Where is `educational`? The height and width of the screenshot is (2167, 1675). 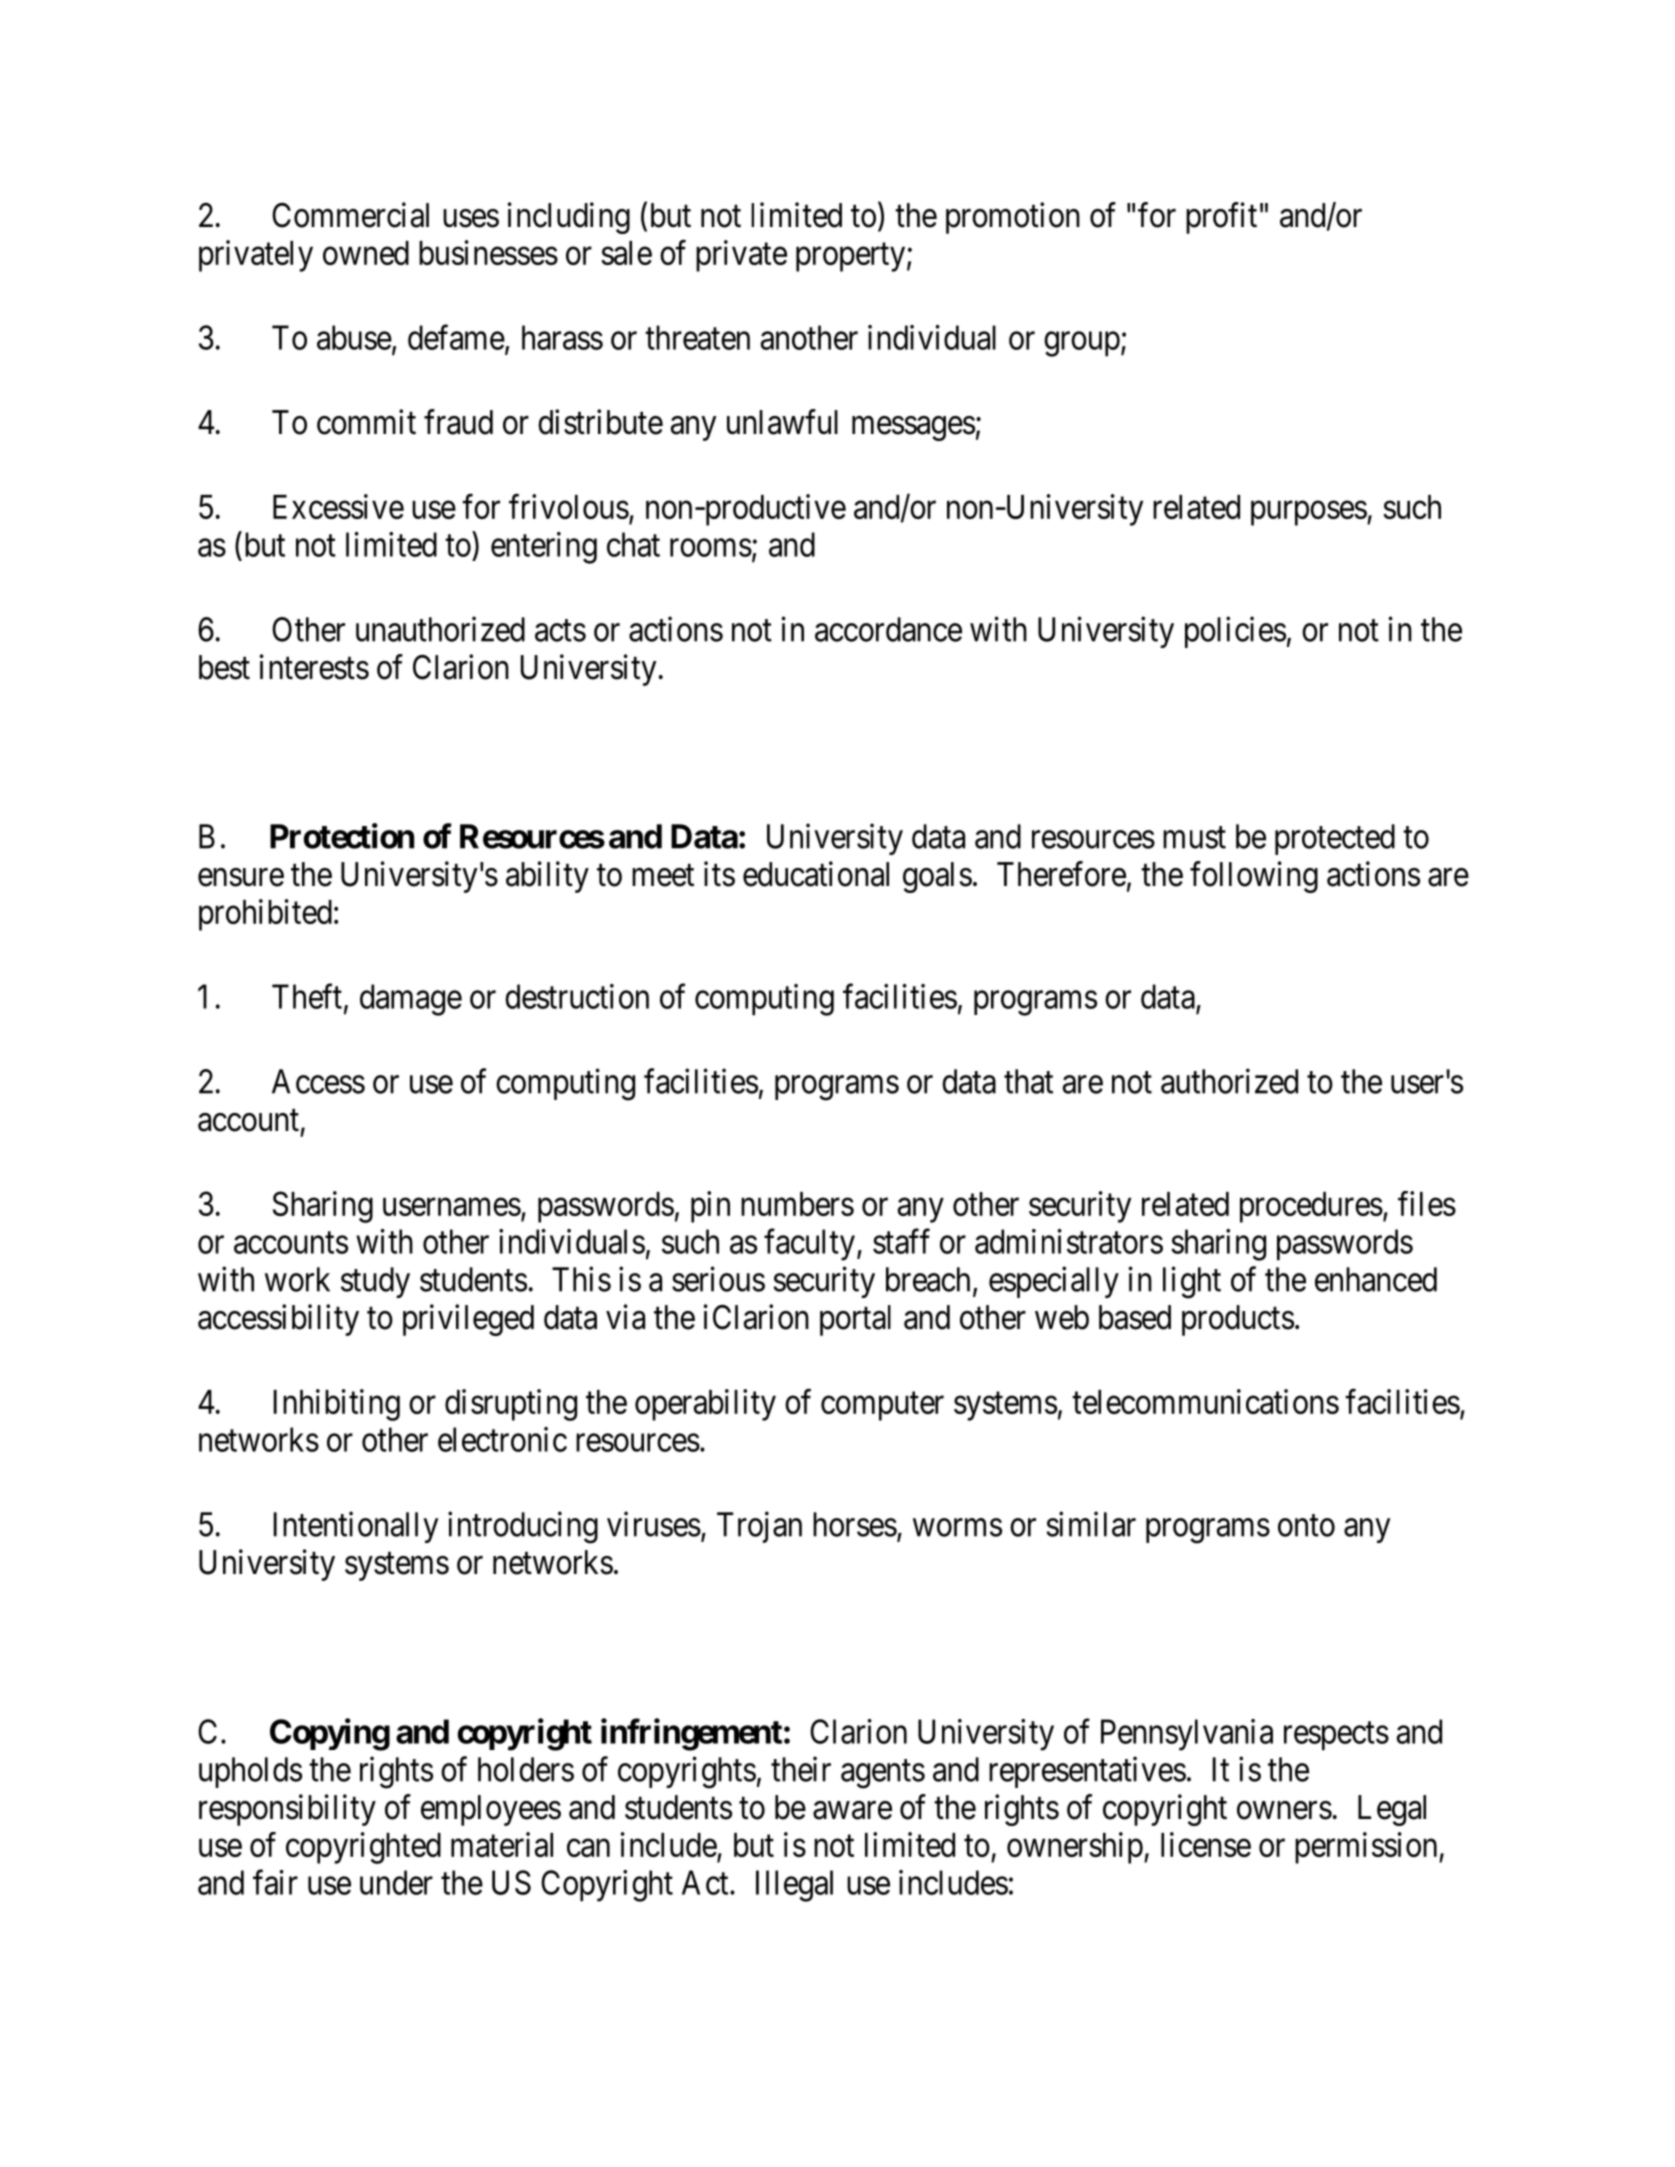
educational is located at coordinates (816, 874).
